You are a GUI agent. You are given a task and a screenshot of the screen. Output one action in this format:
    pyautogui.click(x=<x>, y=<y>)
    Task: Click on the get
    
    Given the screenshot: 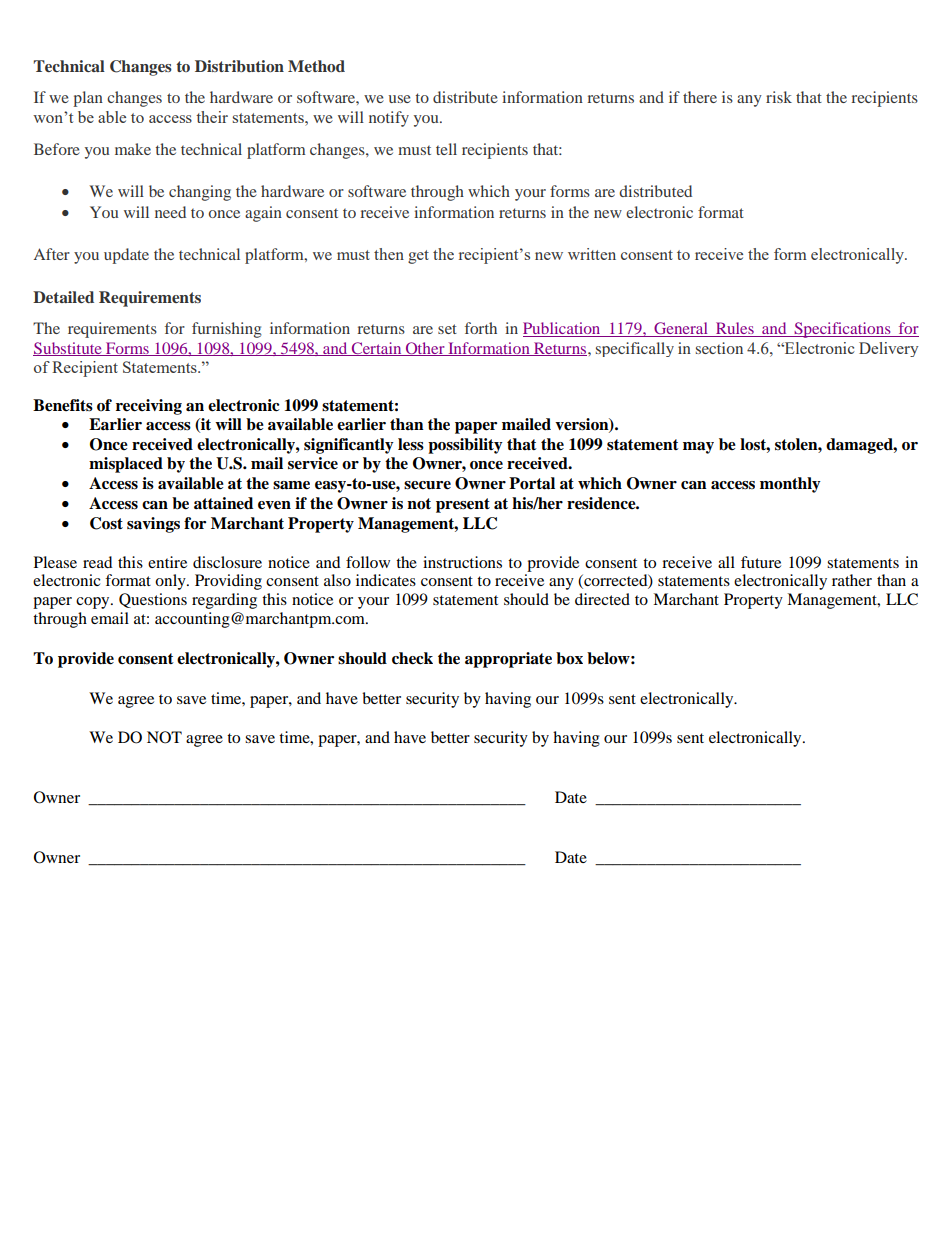 What is the action you would take?
    pyautogui.click(x=418, y=257)
